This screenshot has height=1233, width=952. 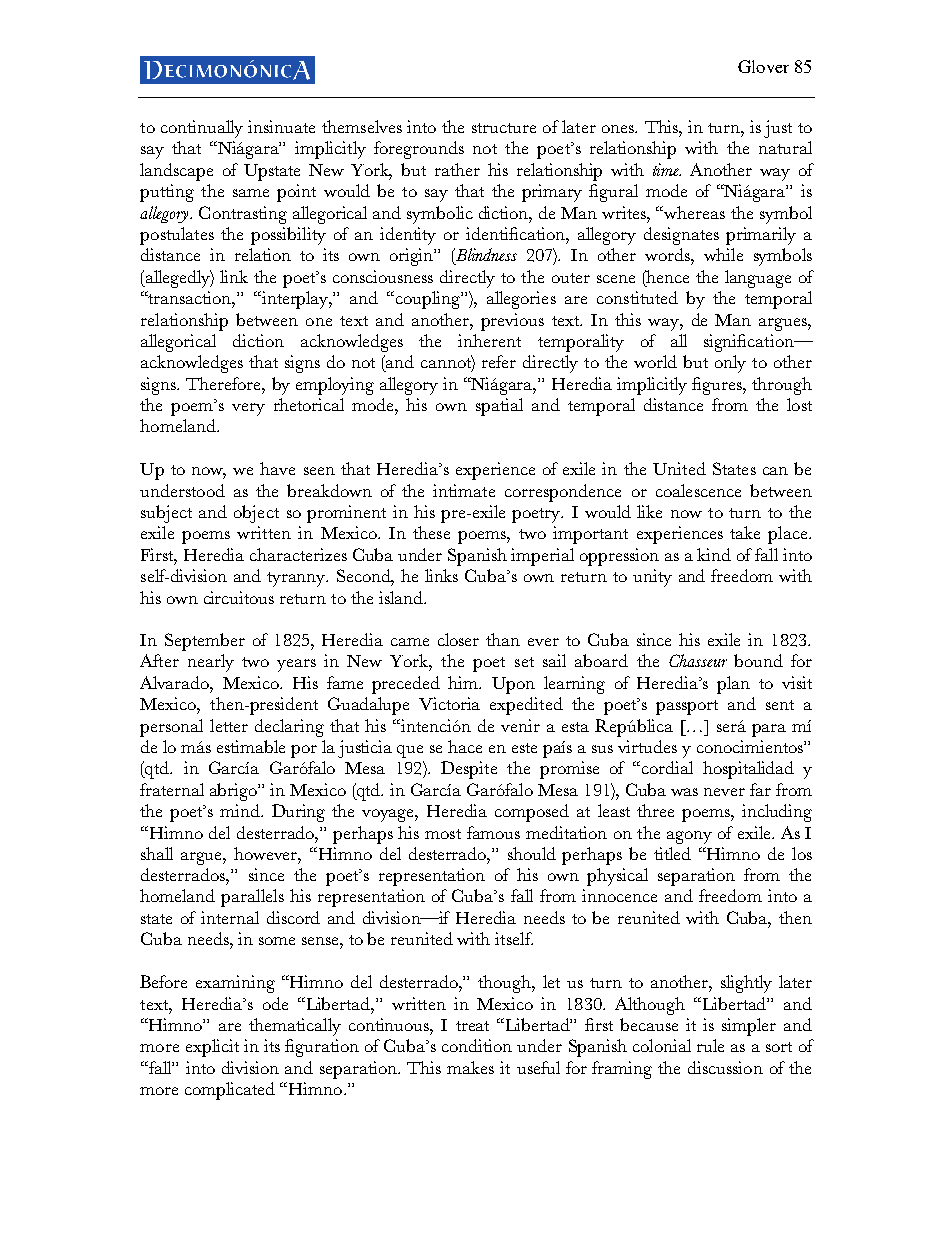 I want to click on figures, so click(x=718, y=386).
